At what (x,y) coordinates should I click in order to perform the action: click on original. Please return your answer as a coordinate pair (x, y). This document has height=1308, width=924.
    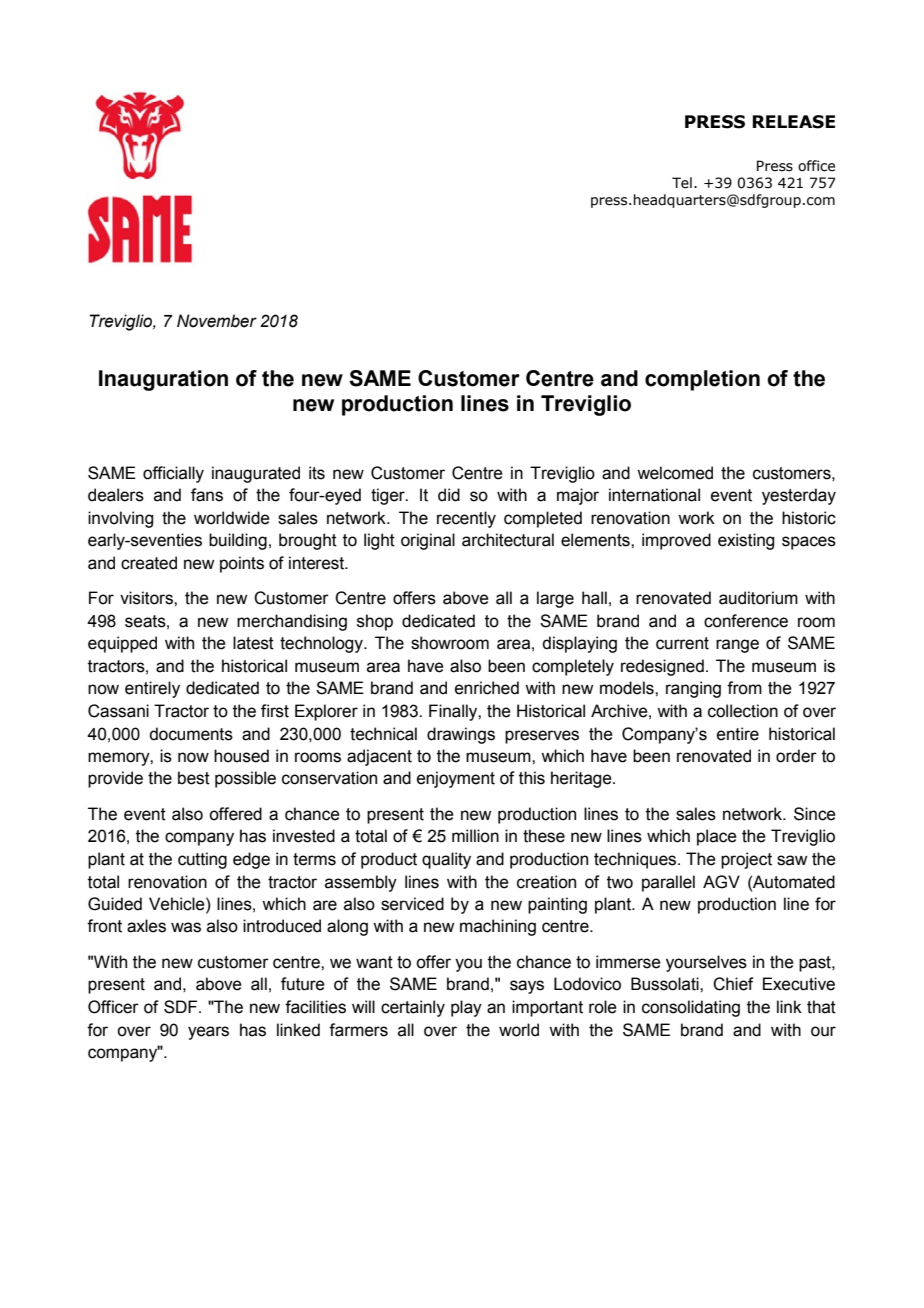
    Looking at the image, I should click on (428, 541).
